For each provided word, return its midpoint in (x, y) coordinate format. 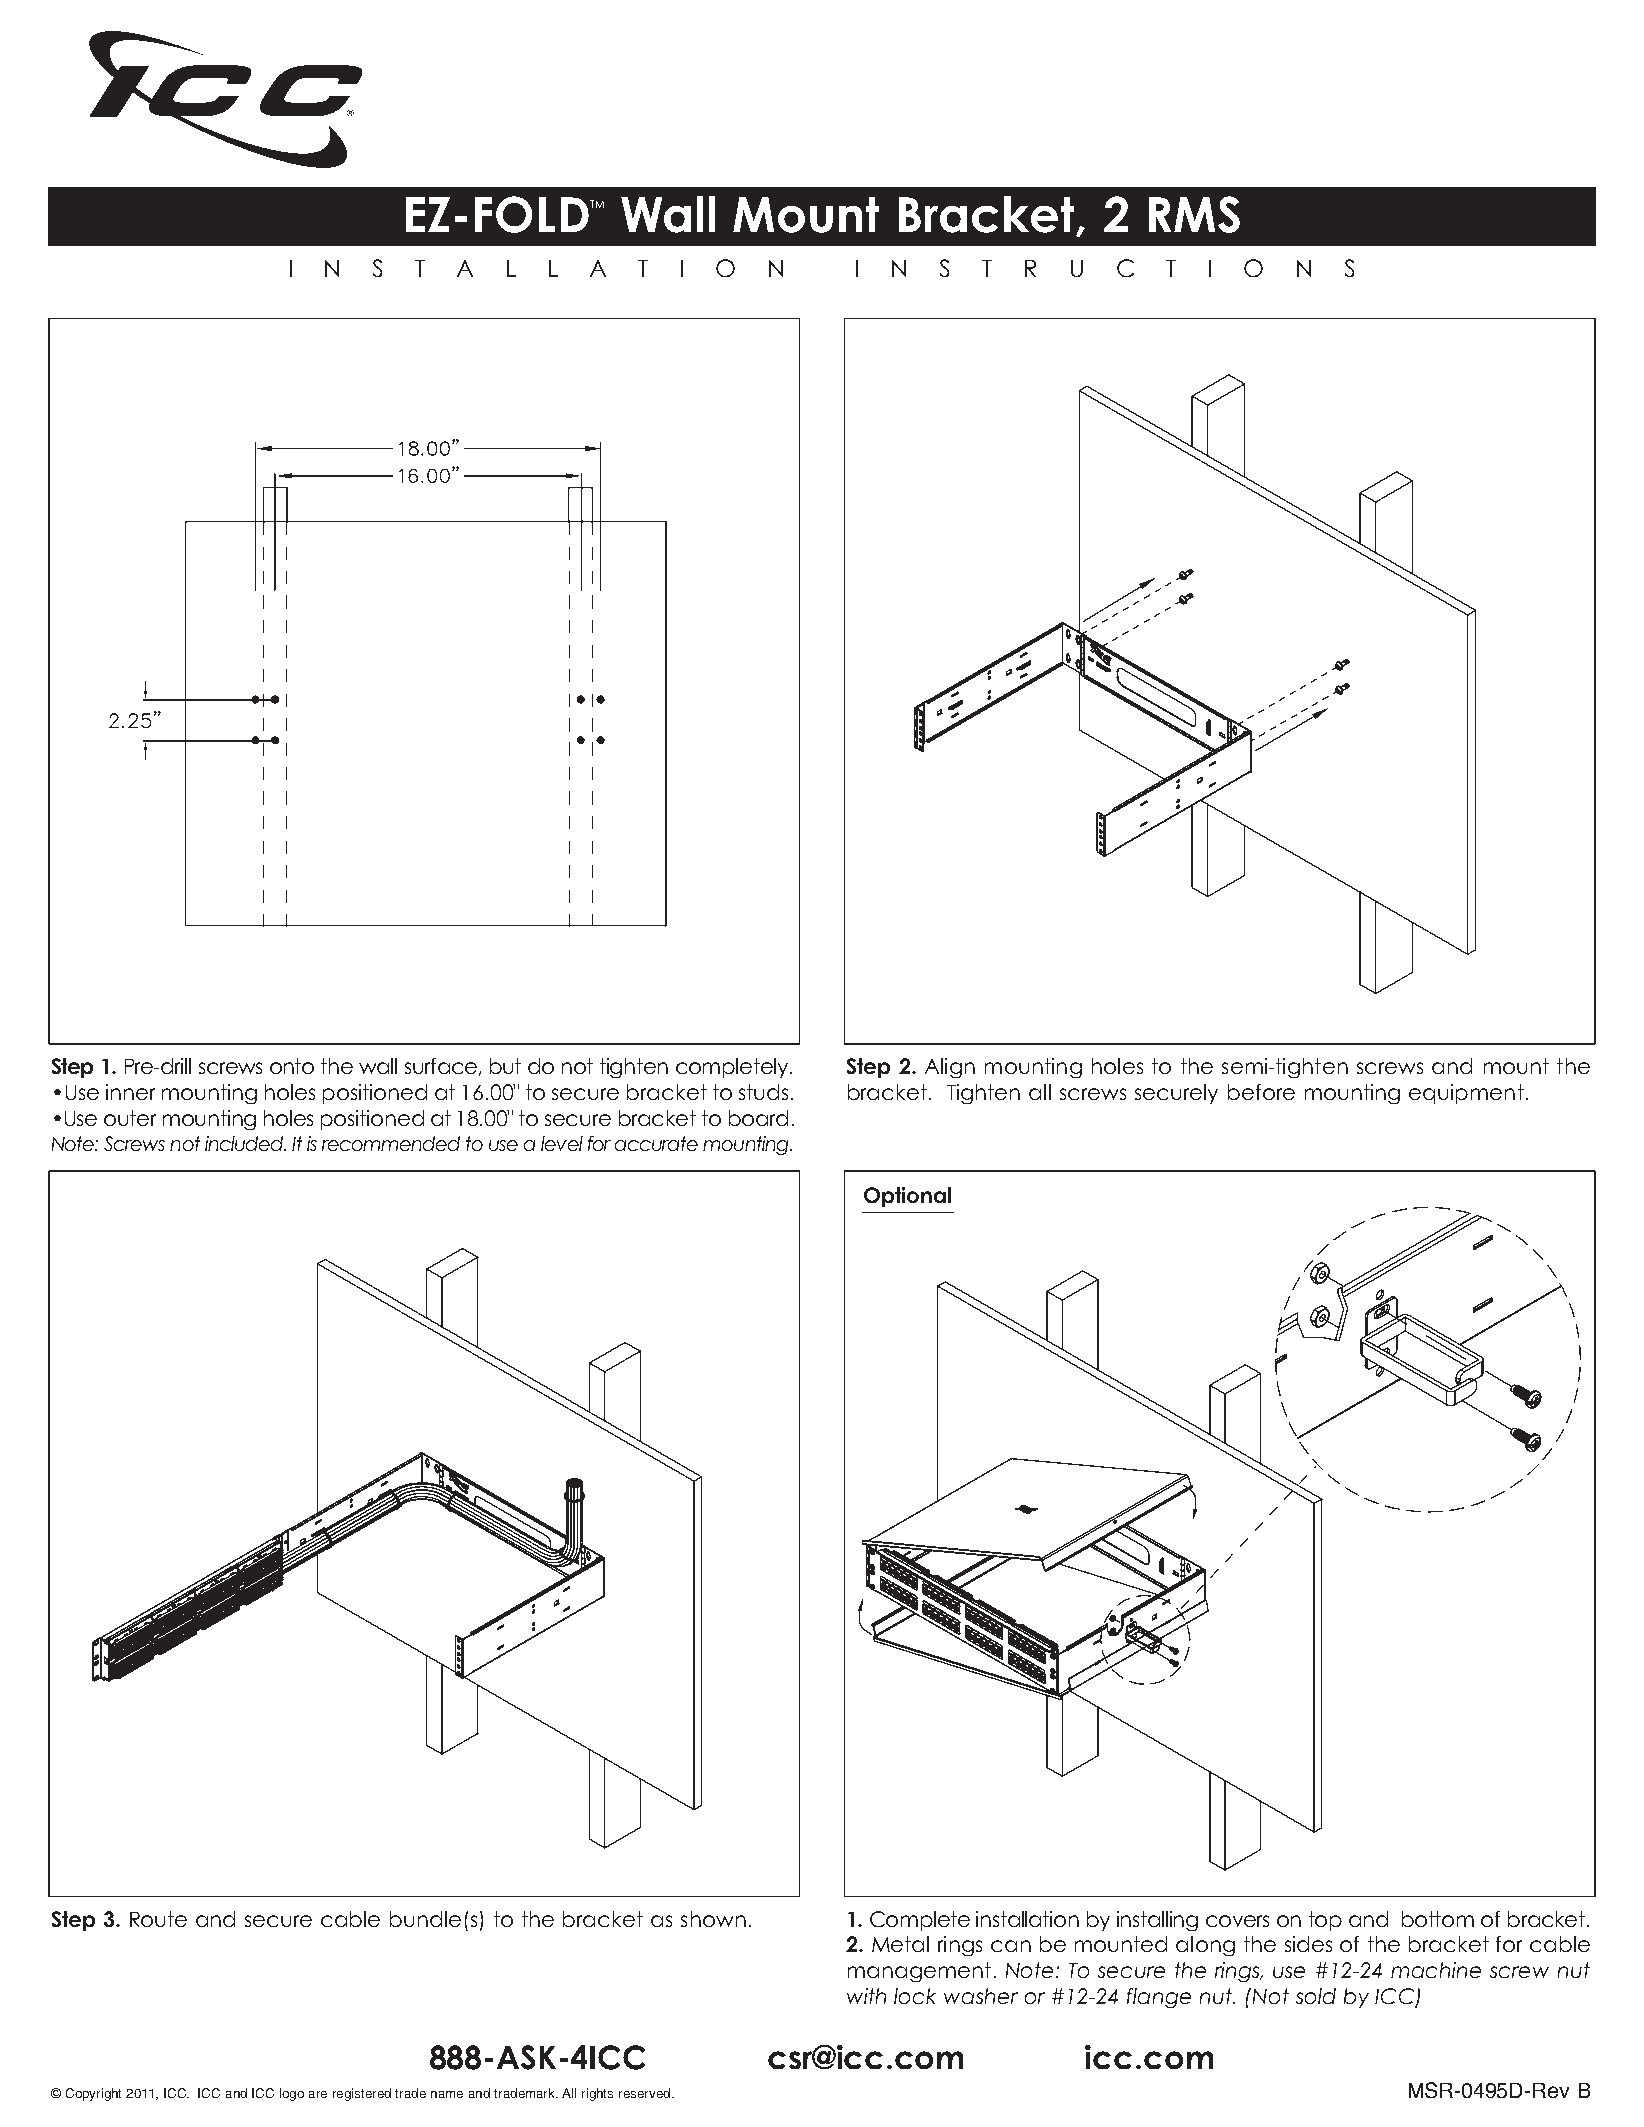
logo (292, 2094)
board (758, 1118)
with (866, 1996)
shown (713, 1919)
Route (158, 1919)
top (1325, 1921)
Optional (907, 1197)
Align (950, 1068)
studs (763, 1092)
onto (292, 1066)
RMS (1194, 214)
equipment (1466, 1094)
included (245, 1143)
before (1261, 1092)
